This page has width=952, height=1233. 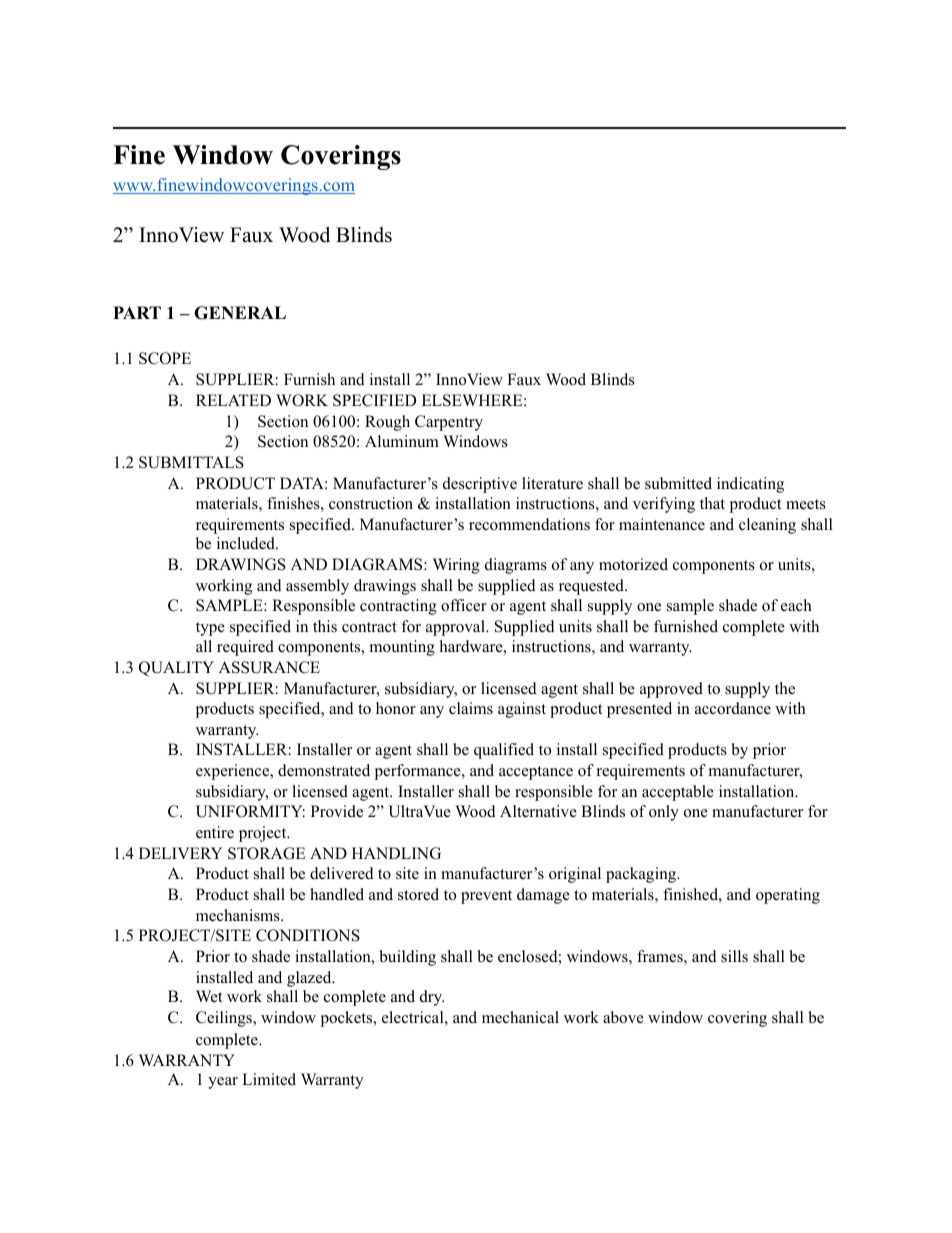 What do you see at coordinates (486, 897) in the page?
I see `prevent` at bounding box center [486, 897].
